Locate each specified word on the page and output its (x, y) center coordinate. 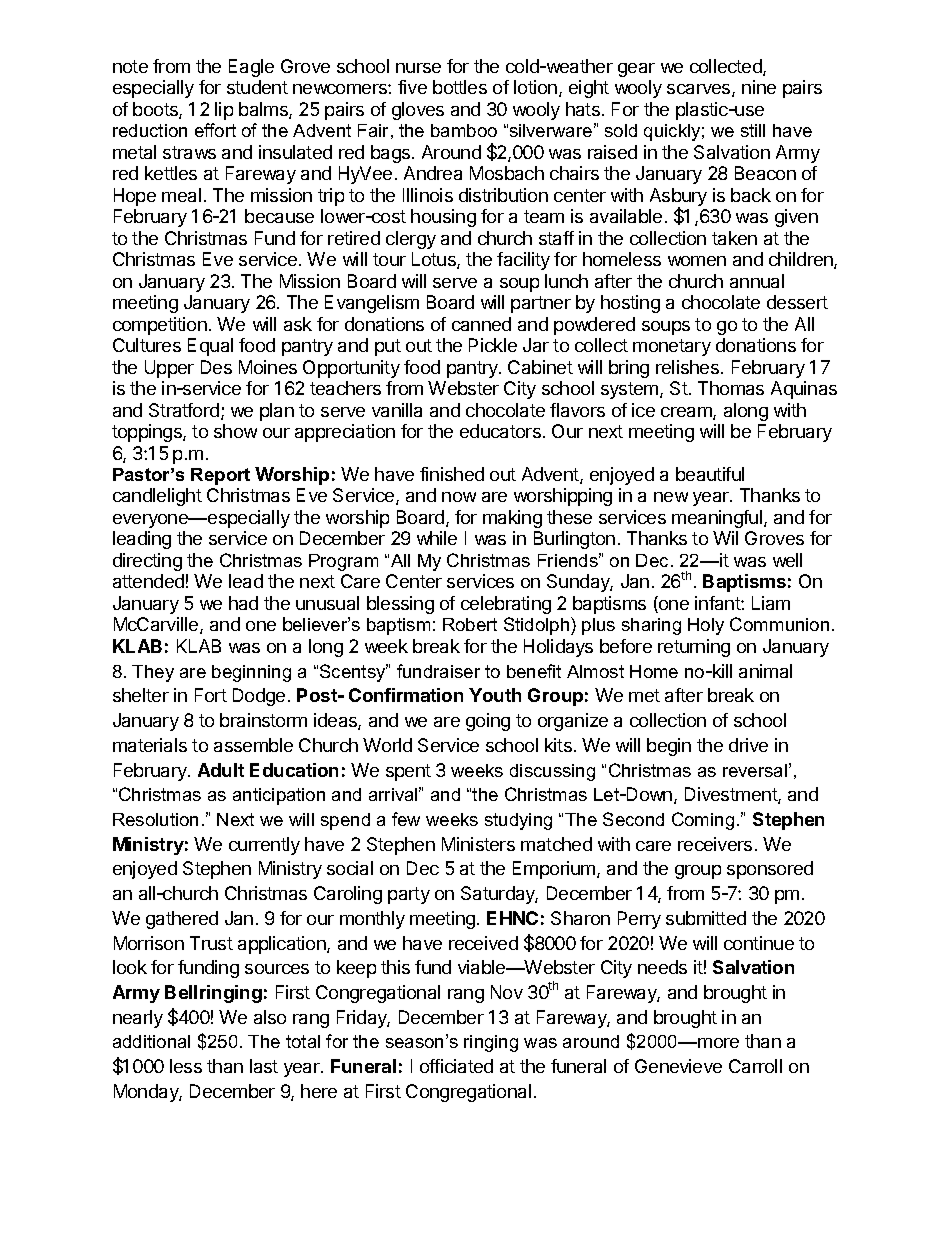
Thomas (731, 388)
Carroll (755, 1066)
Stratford (184, 410)
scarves (700, 90)
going (488, 722)
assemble (253, 745)
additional (151, 1041)
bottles (460, 87)
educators (500, 431)
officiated (456, 1066)
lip (224, 111)
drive (748, 745)
